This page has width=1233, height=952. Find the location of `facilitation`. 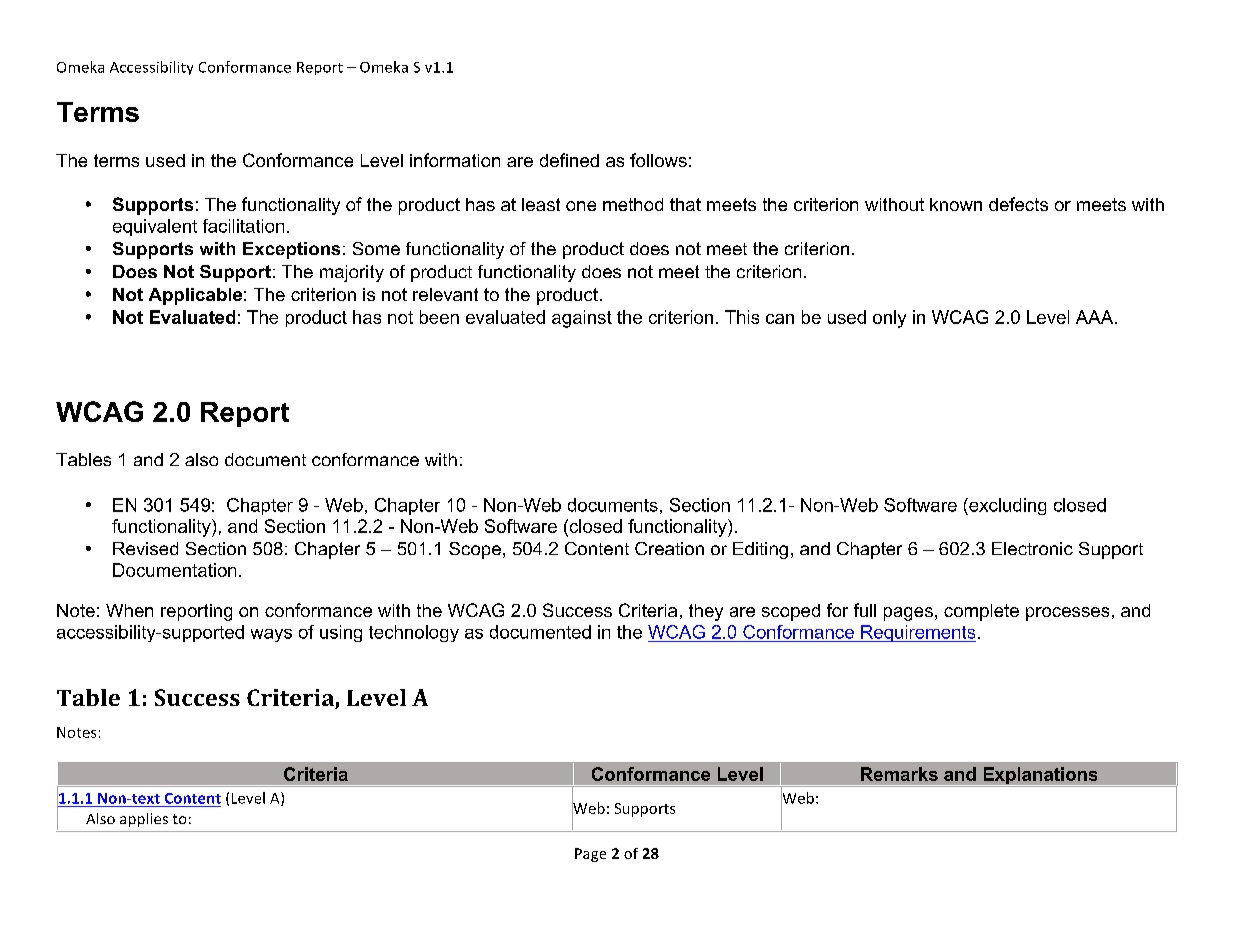

facilitation is located at coordinates (243, 226).
